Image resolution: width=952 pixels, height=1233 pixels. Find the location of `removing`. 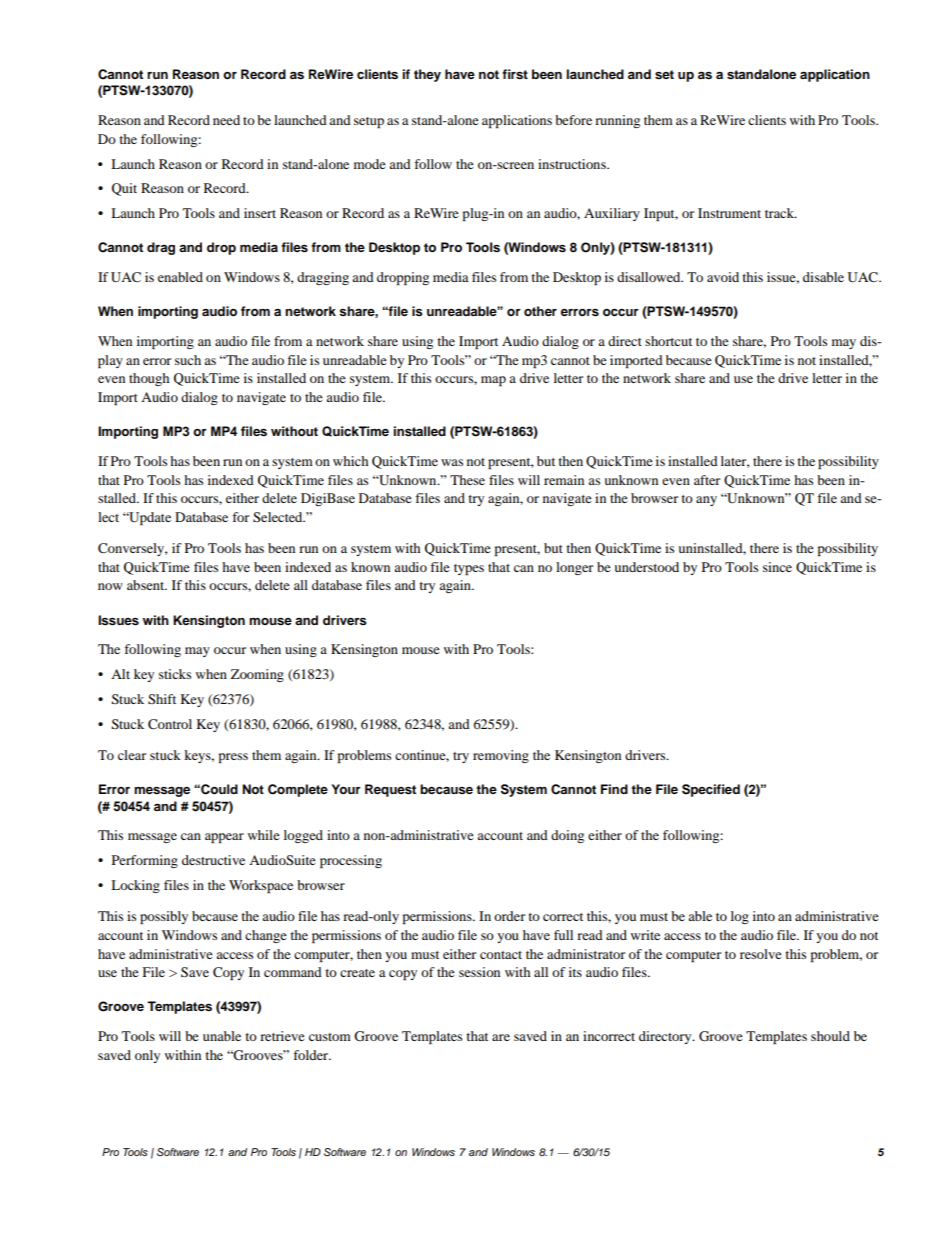

removing is located at coordinates (501, 756).
